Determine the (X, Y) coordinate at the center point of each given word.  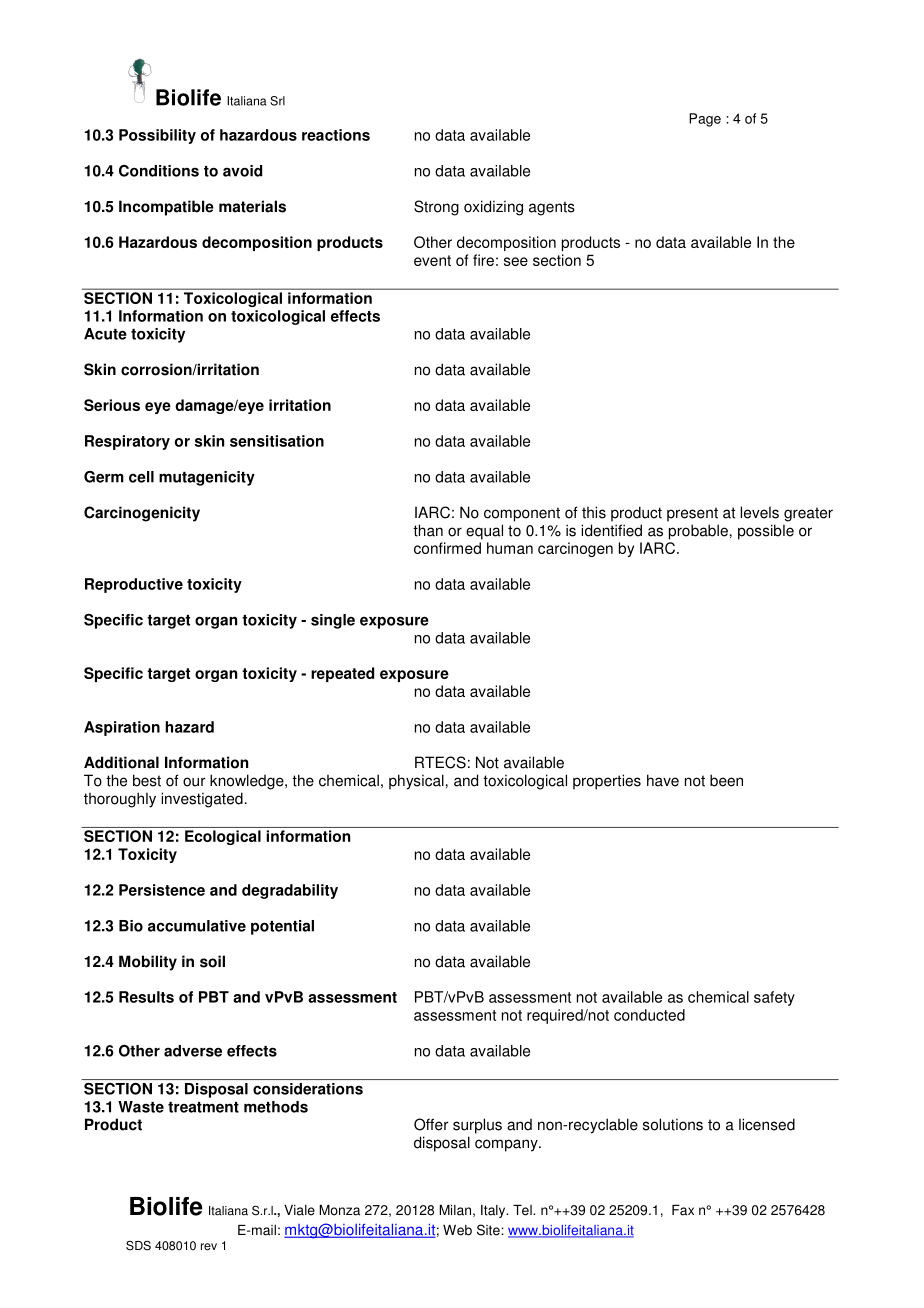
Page (705, 120)
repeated (342, 674)
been (726, 780)
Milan (455, 1210)
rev (209, 1247)
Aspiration (122, 728)
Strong (436, 208)
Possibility (157, 136)
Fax (683, 1210)
